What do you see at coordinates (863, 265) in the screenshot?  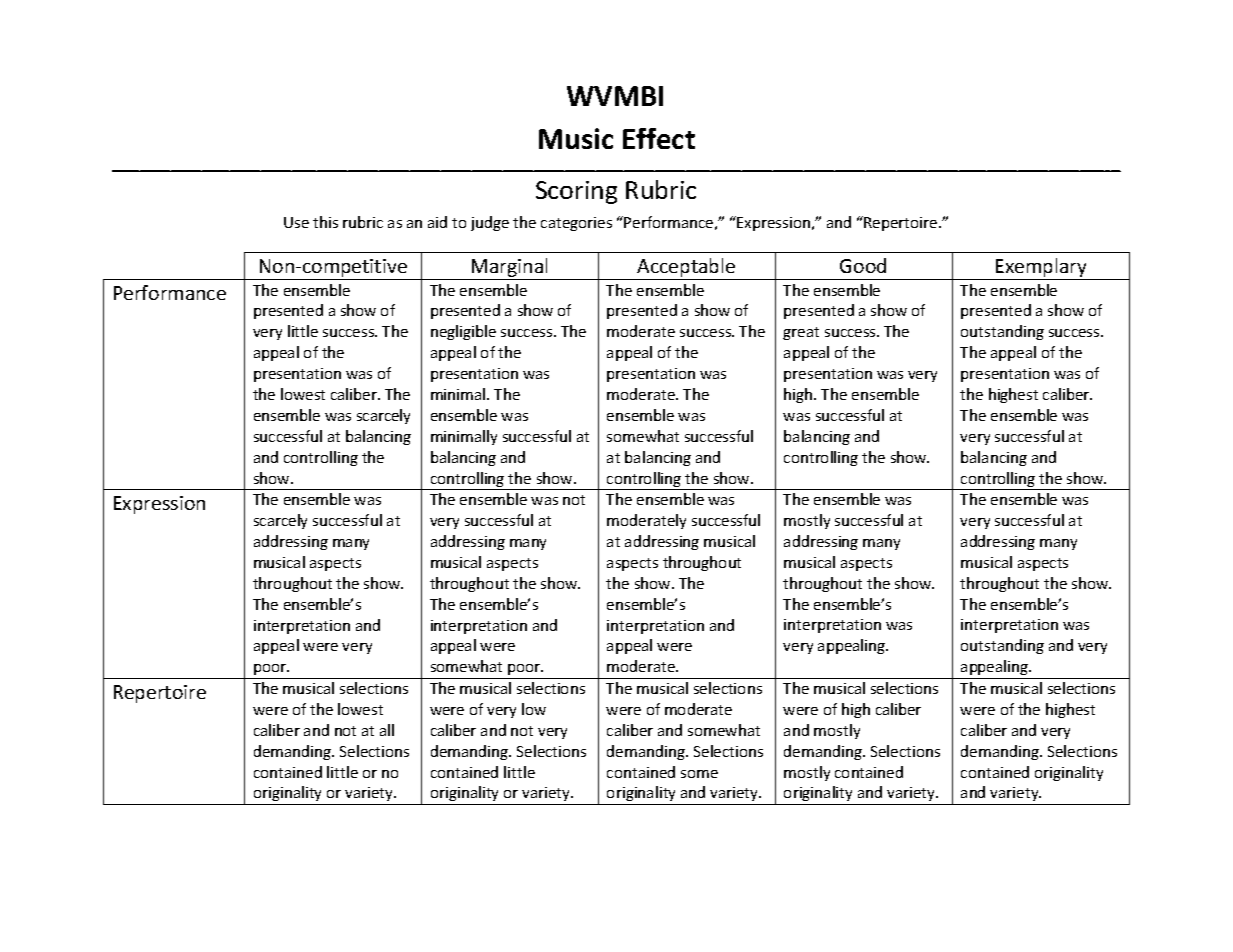 I see `Good` at bounding box center [863, 265].
